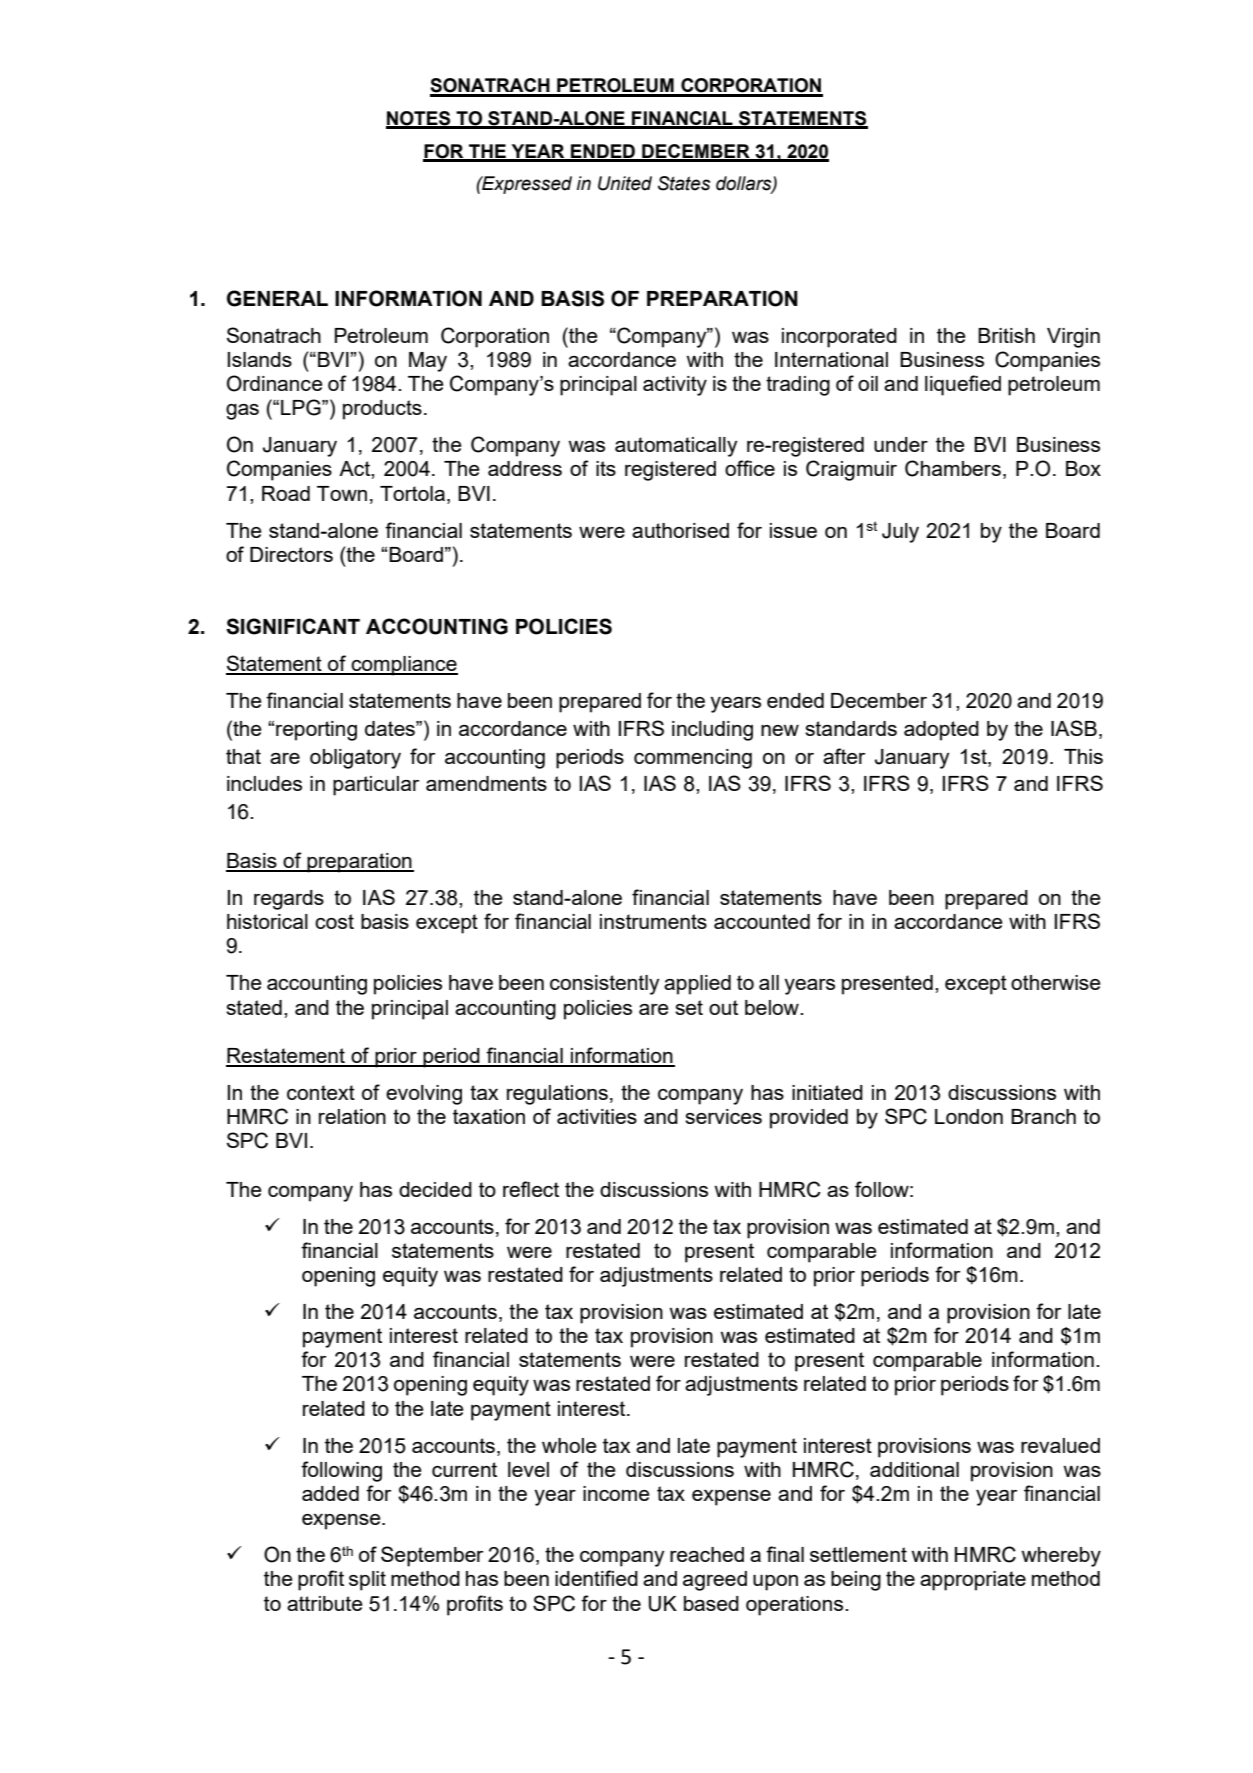 This screenshot has width=1253, height=1773. What do you see at coordinates (367, 1581) in the screenshot?
I see `split` at bounding box center [367, 1581].
